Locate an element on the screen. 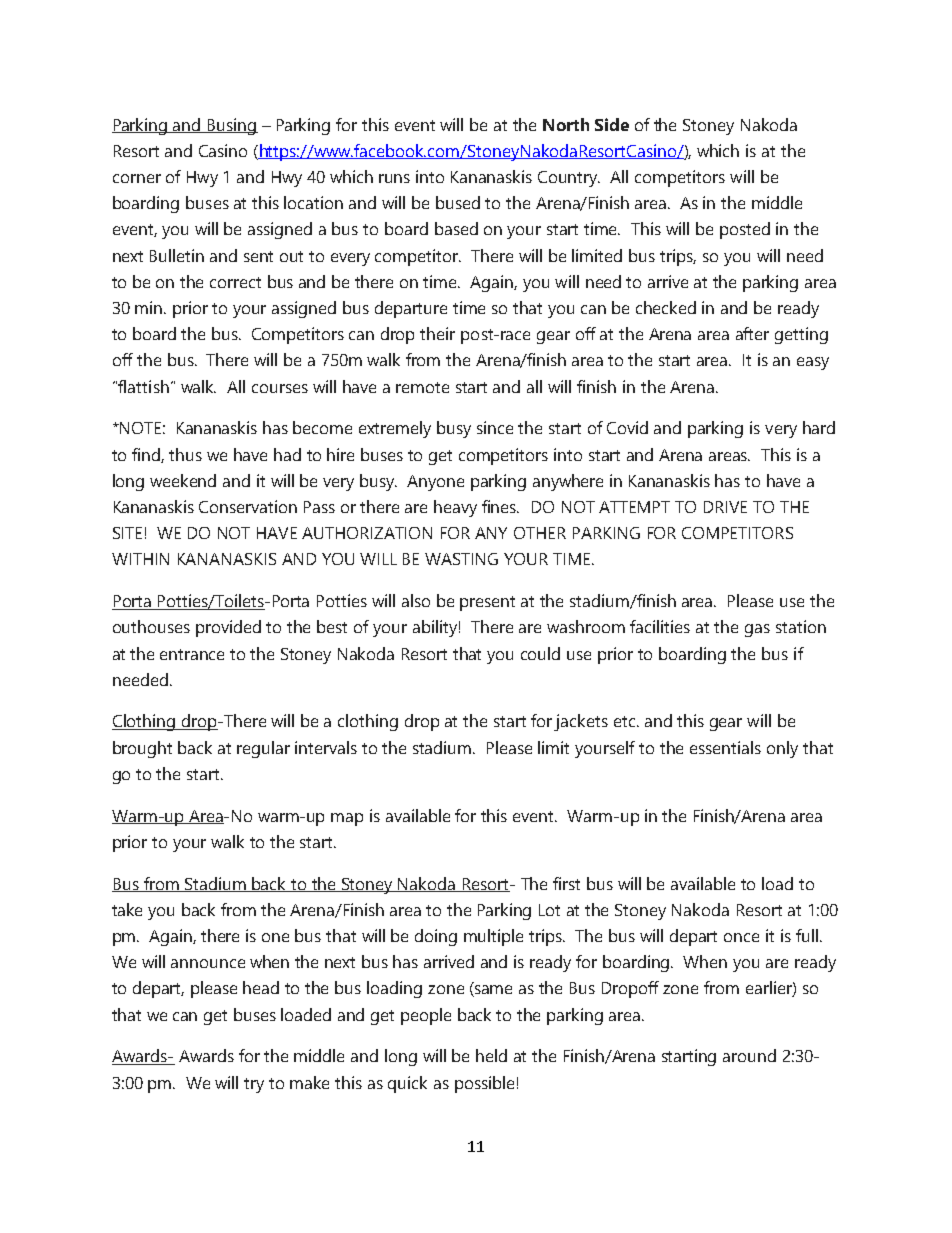  also is located at coordinates (416, 600).
